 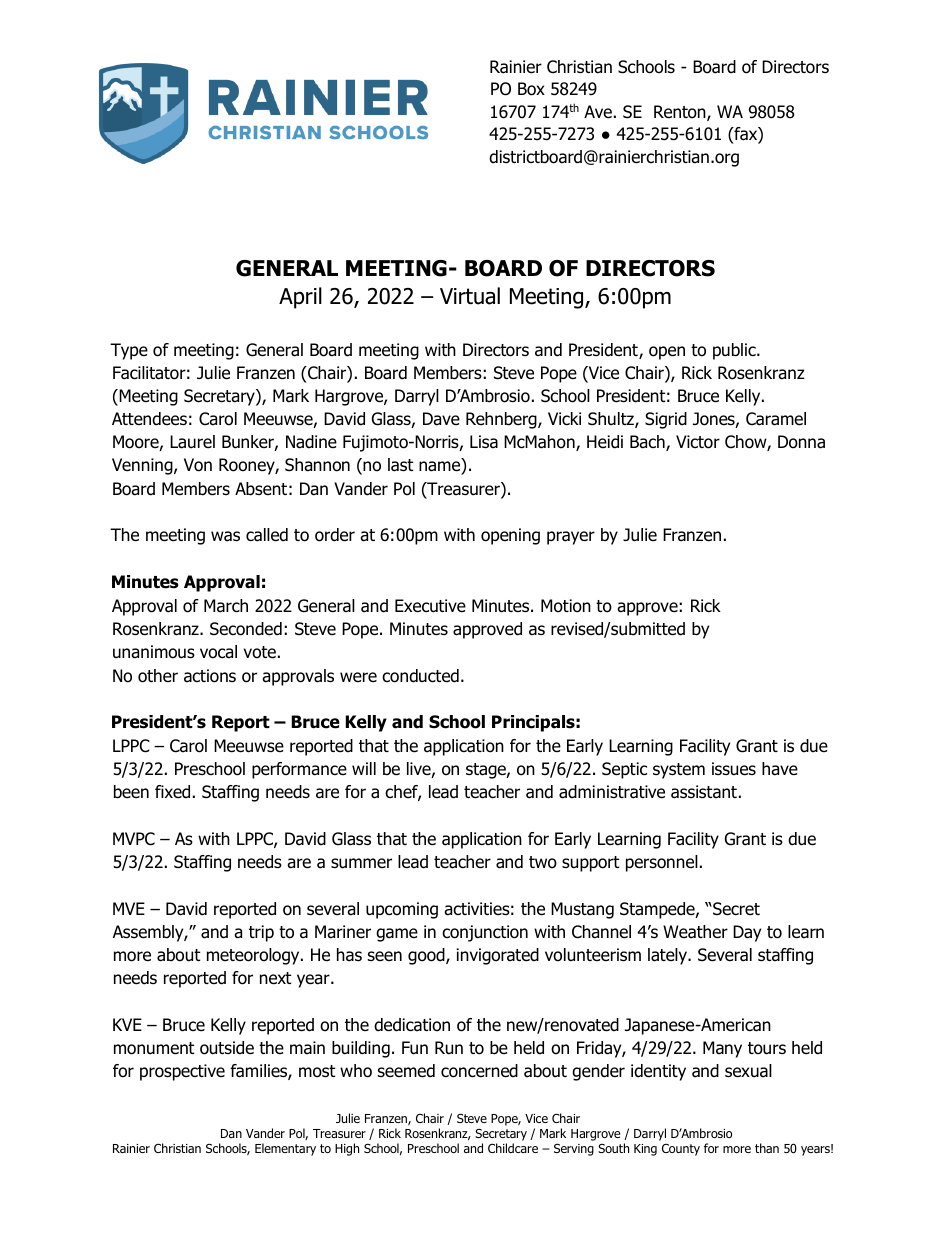 I want to click on will, so click(x=364, y=768).
